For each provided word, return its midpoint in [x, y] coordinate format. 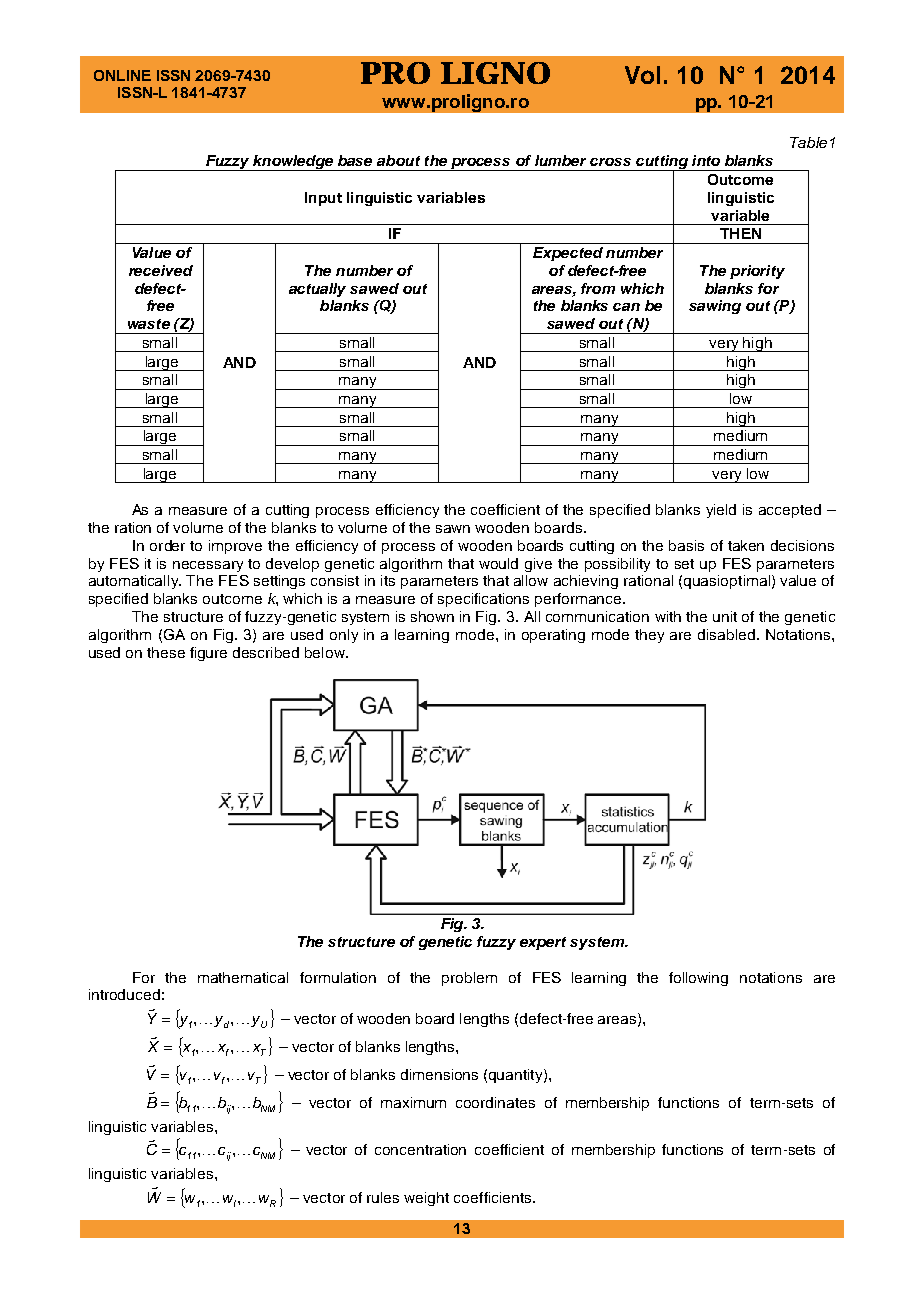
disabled [728, 634]
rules [383, 1197]
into [706, 160]
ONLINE [122, 75]
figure [208, 654]
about [398, 160]
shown [432, 616]
